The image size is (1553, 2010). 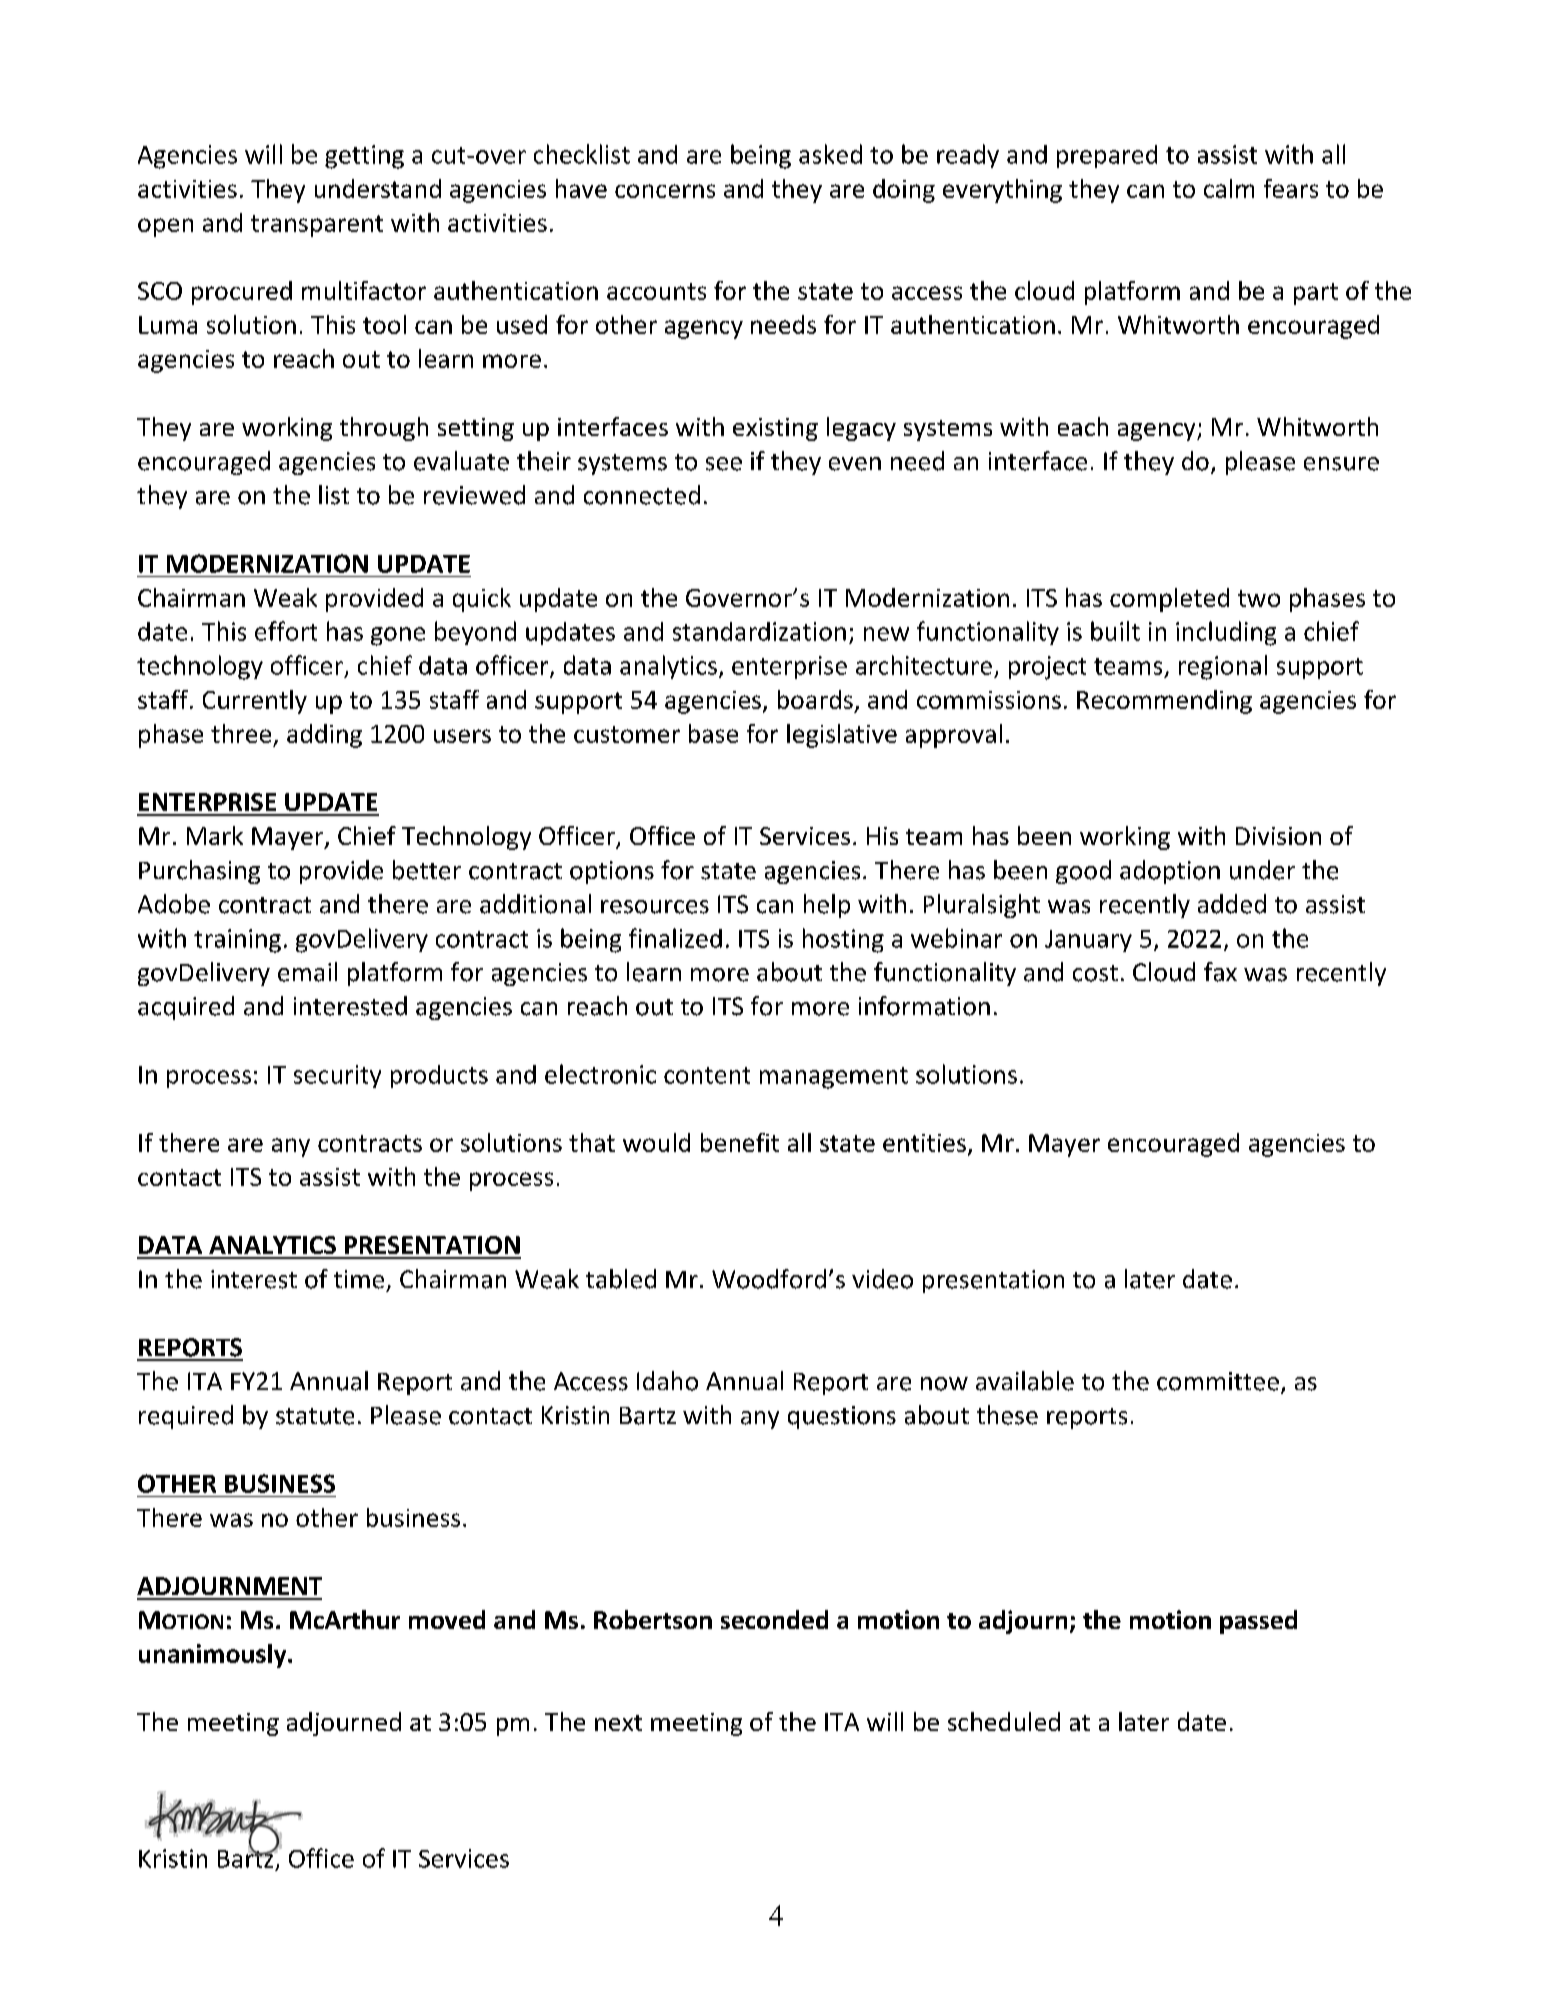 What do you see at coordinates (1164, 702) in the screenshot?
I see `Recommending` at bounding box center [1164, 702].
